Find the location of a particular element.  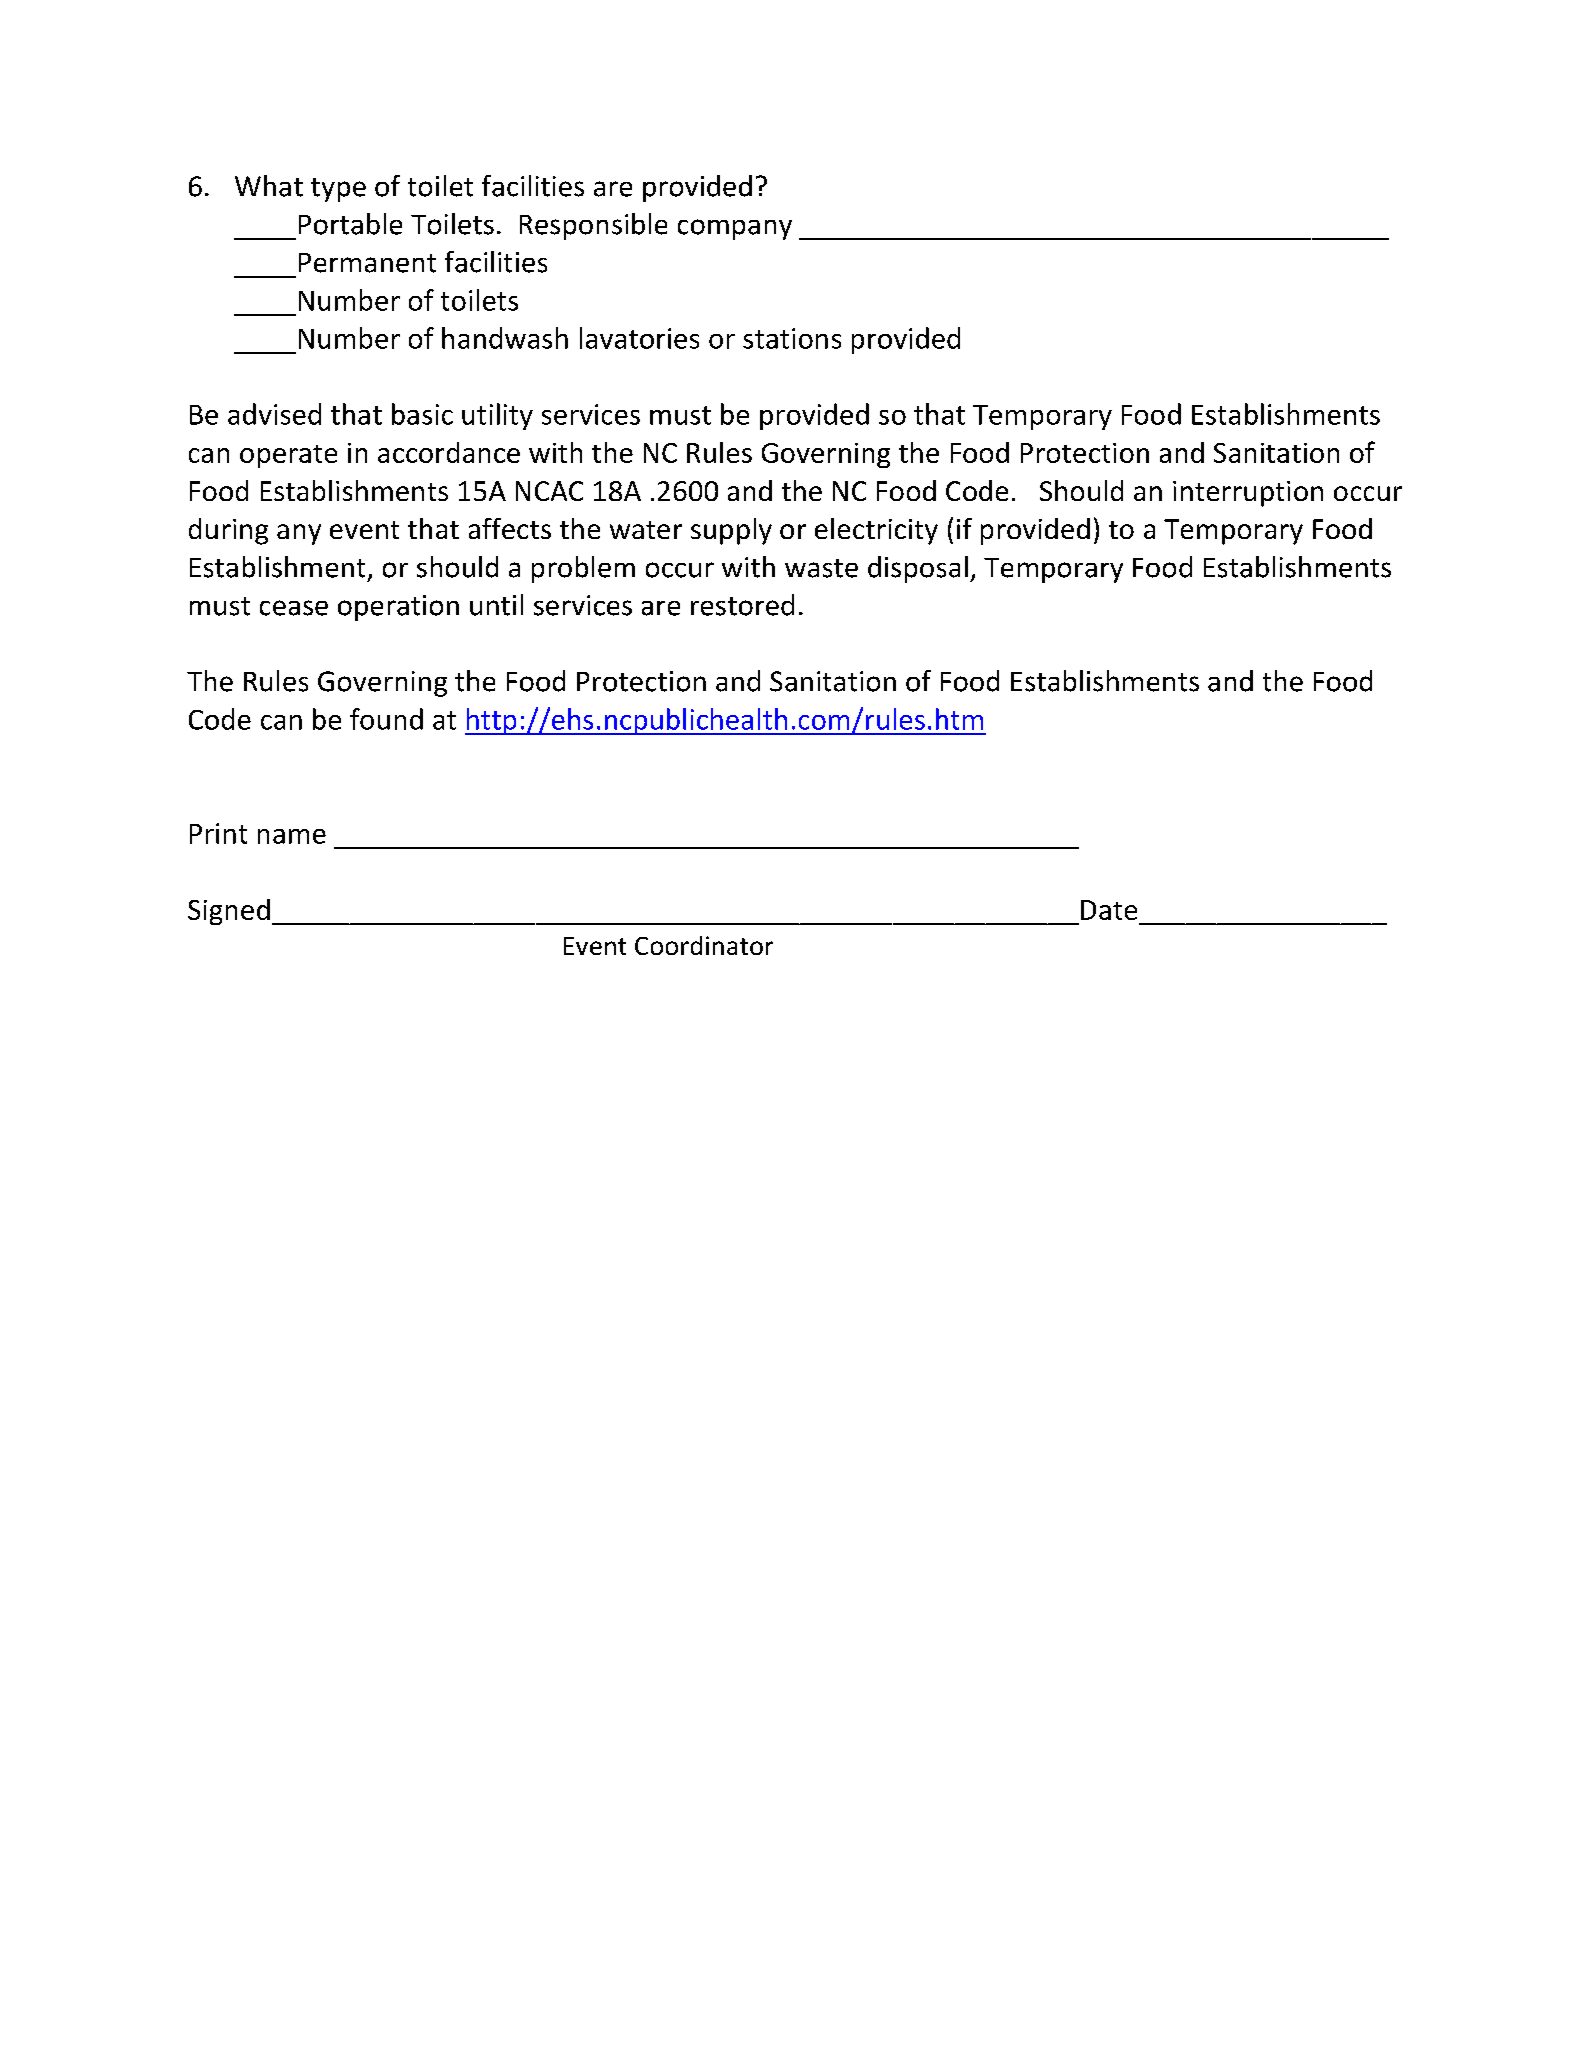

name is located at coordinates (292, 836).
